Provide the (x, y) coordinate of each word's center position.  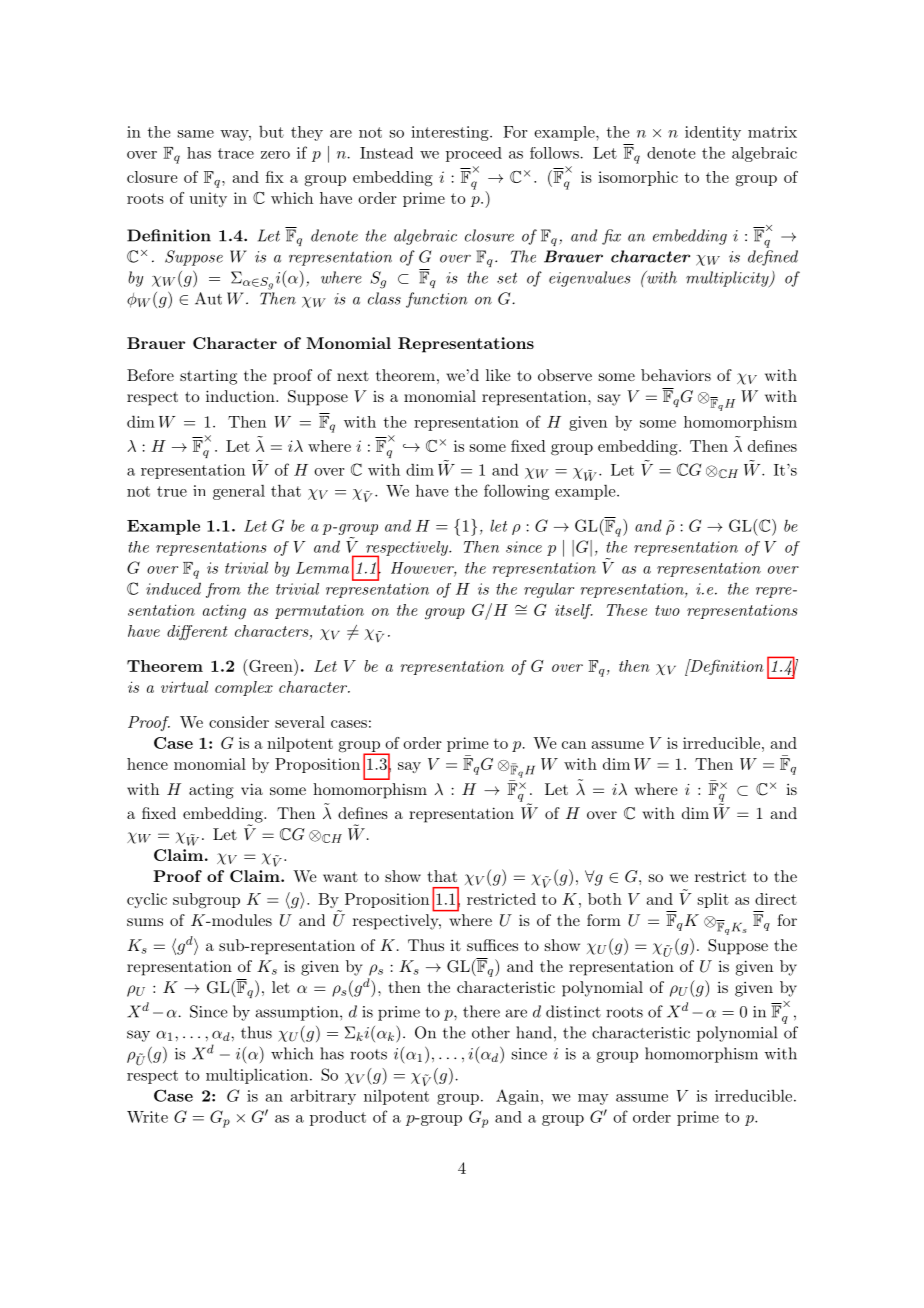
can (574, 745)
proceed (474, 154)
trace (236, 153)
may (593, 1099)
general (239, 492)
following (516, 492)
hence (147, 764)
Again (517, 1097)
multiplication (257, 1076)
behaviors (676, 375)
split (713, 900)
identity (713, 133)
